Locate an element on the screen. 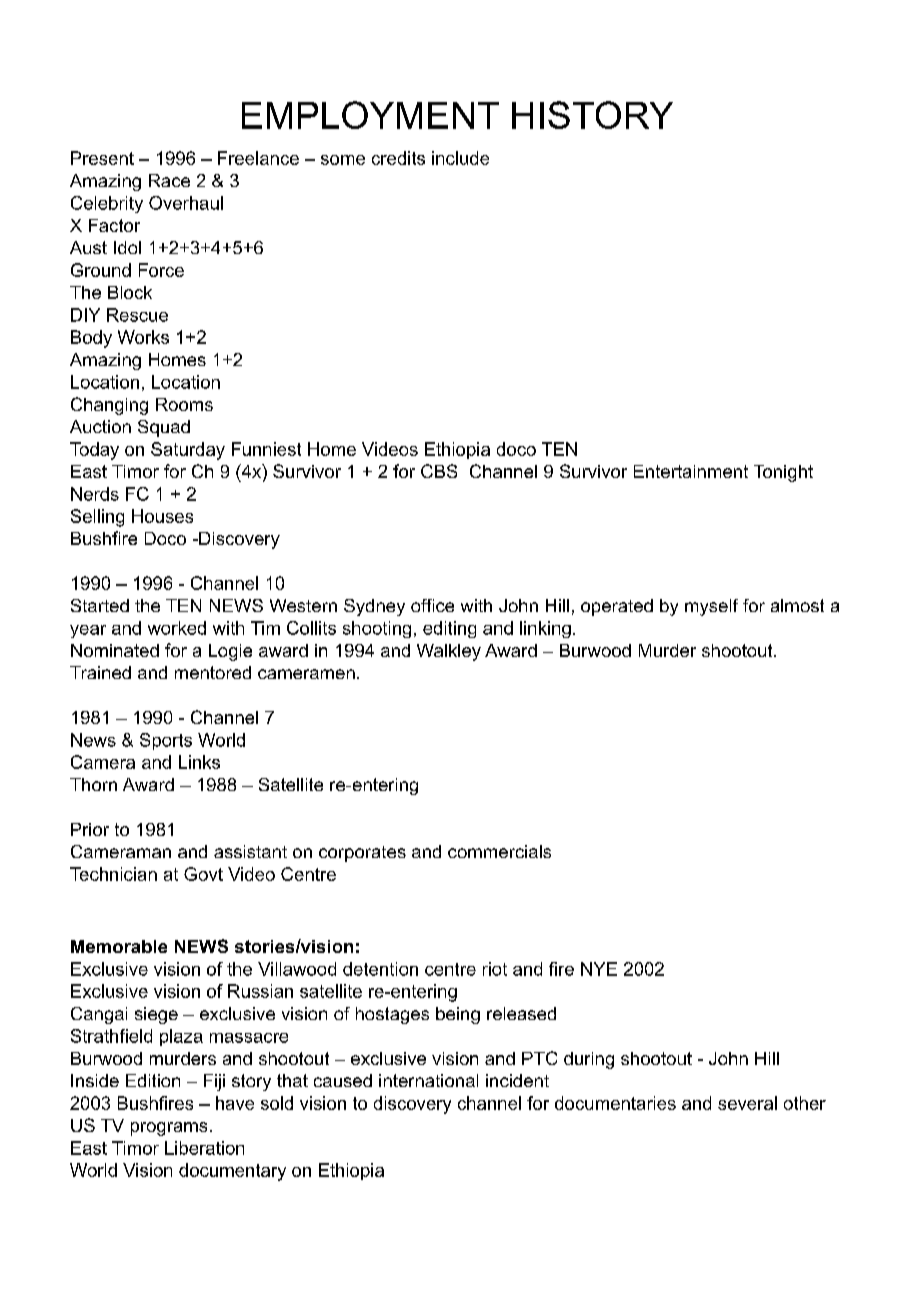  myself is located at coordinates (711, 607).
